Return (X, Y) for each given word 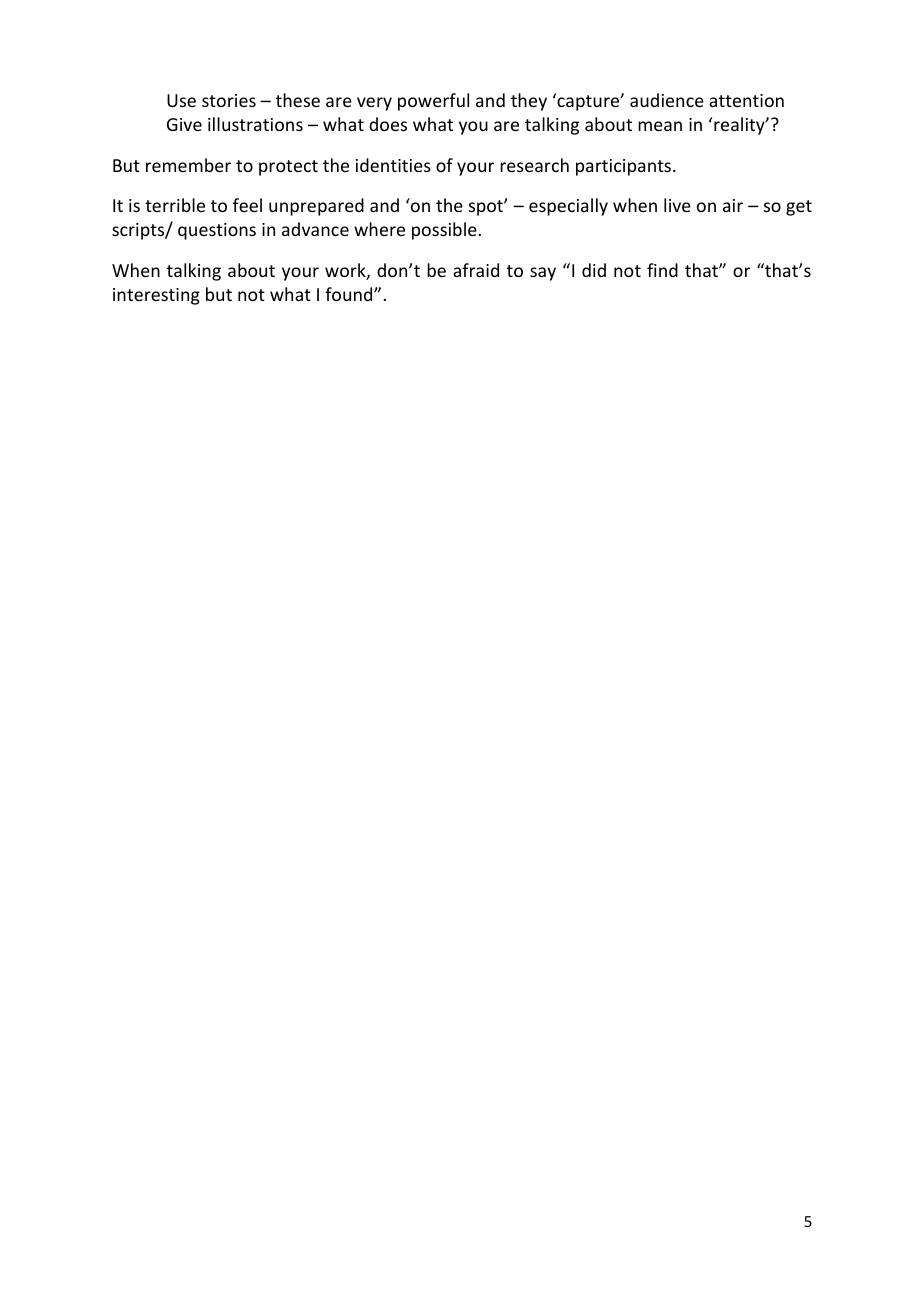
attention (746, 100)
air (733, 205)
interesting (156, 296)
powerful (433, 102)
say (543, 274)
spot (487, 208)
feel (247, 205)
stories (229, 100)
